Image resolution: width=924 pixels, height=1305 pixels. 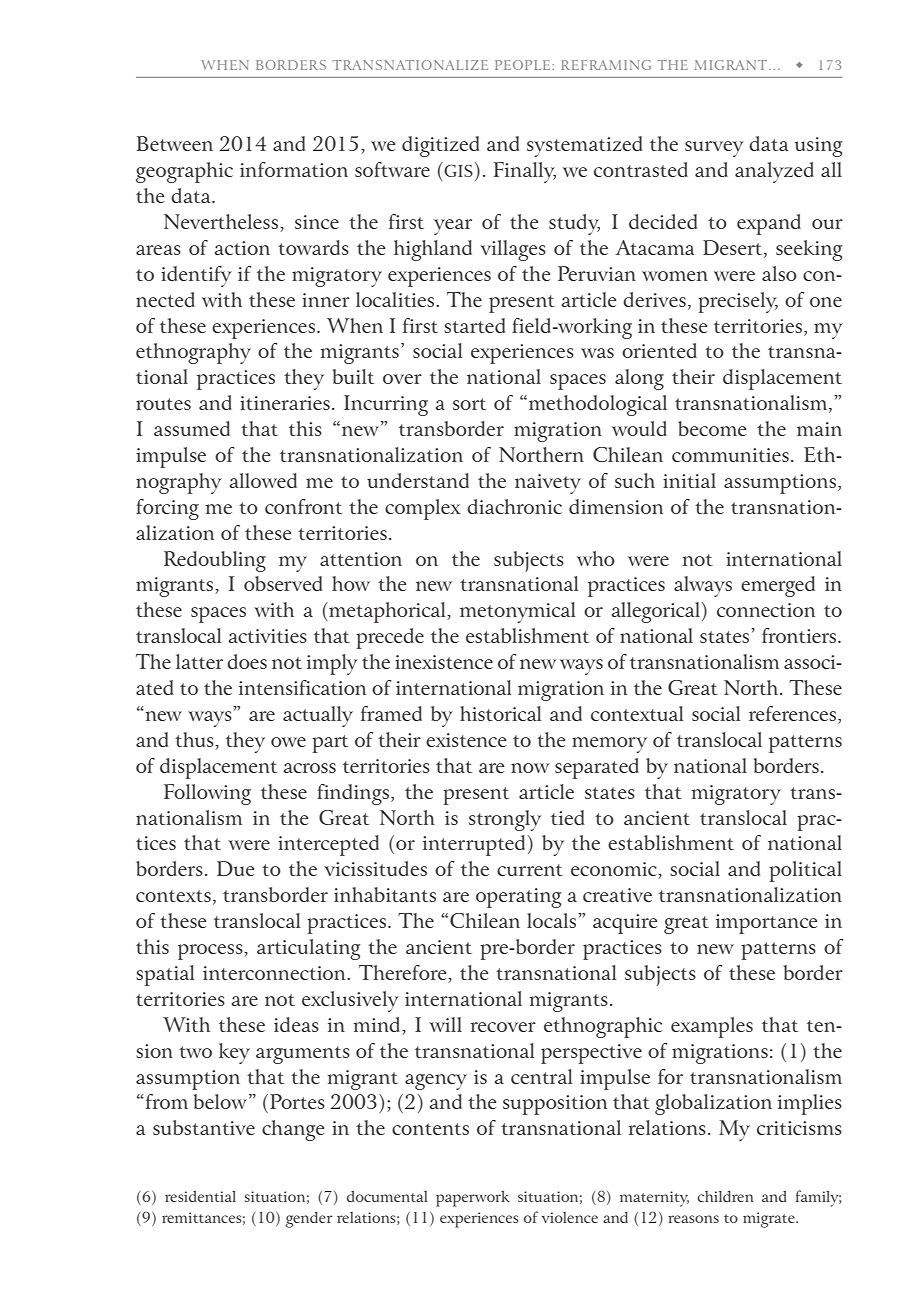 What do you see at coordinates (714, 149) in the document?
I see `survey` at bounding box center [714, 149].
